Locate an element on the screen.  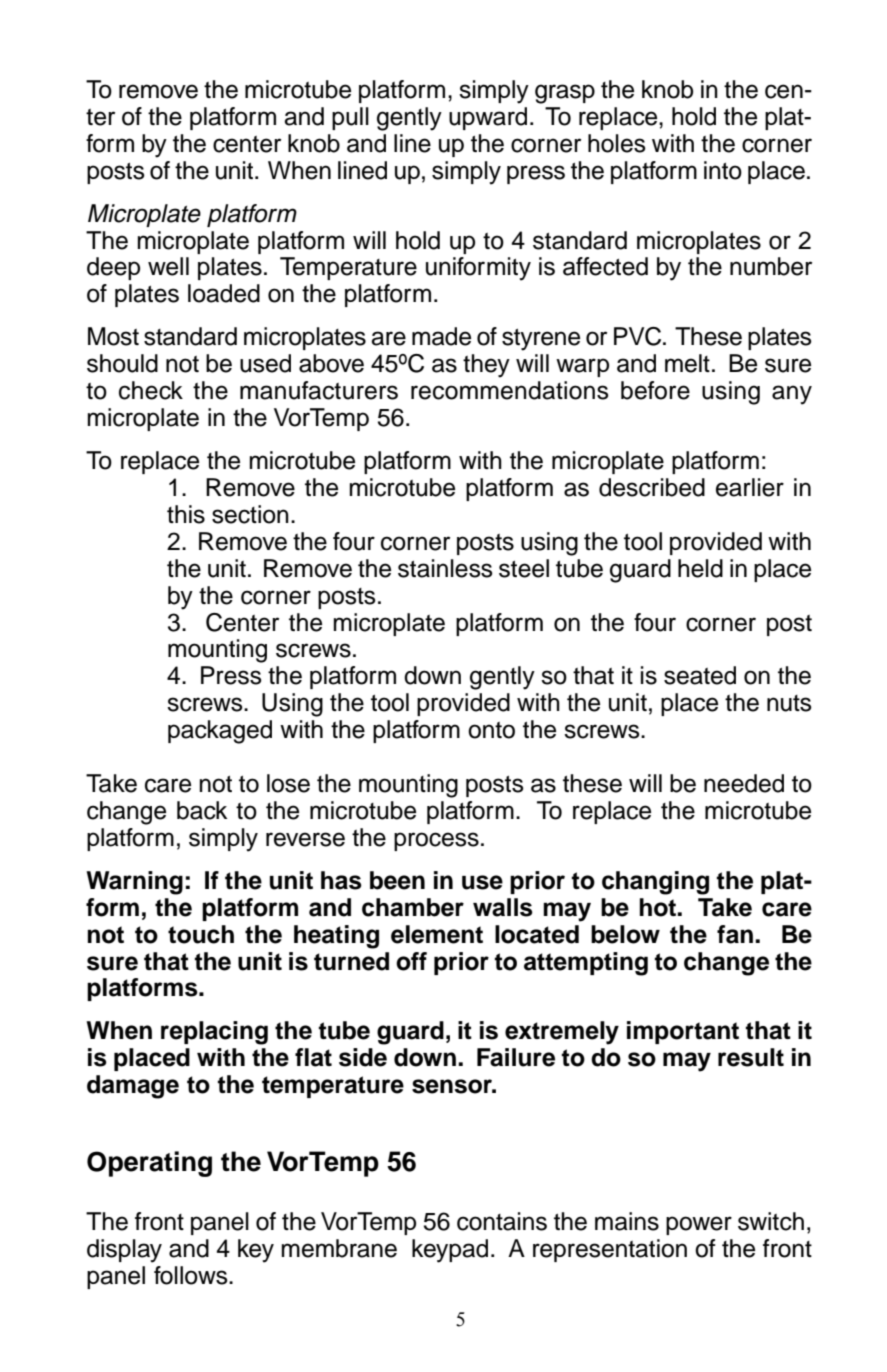
into is located at coordinates (723, 170).
